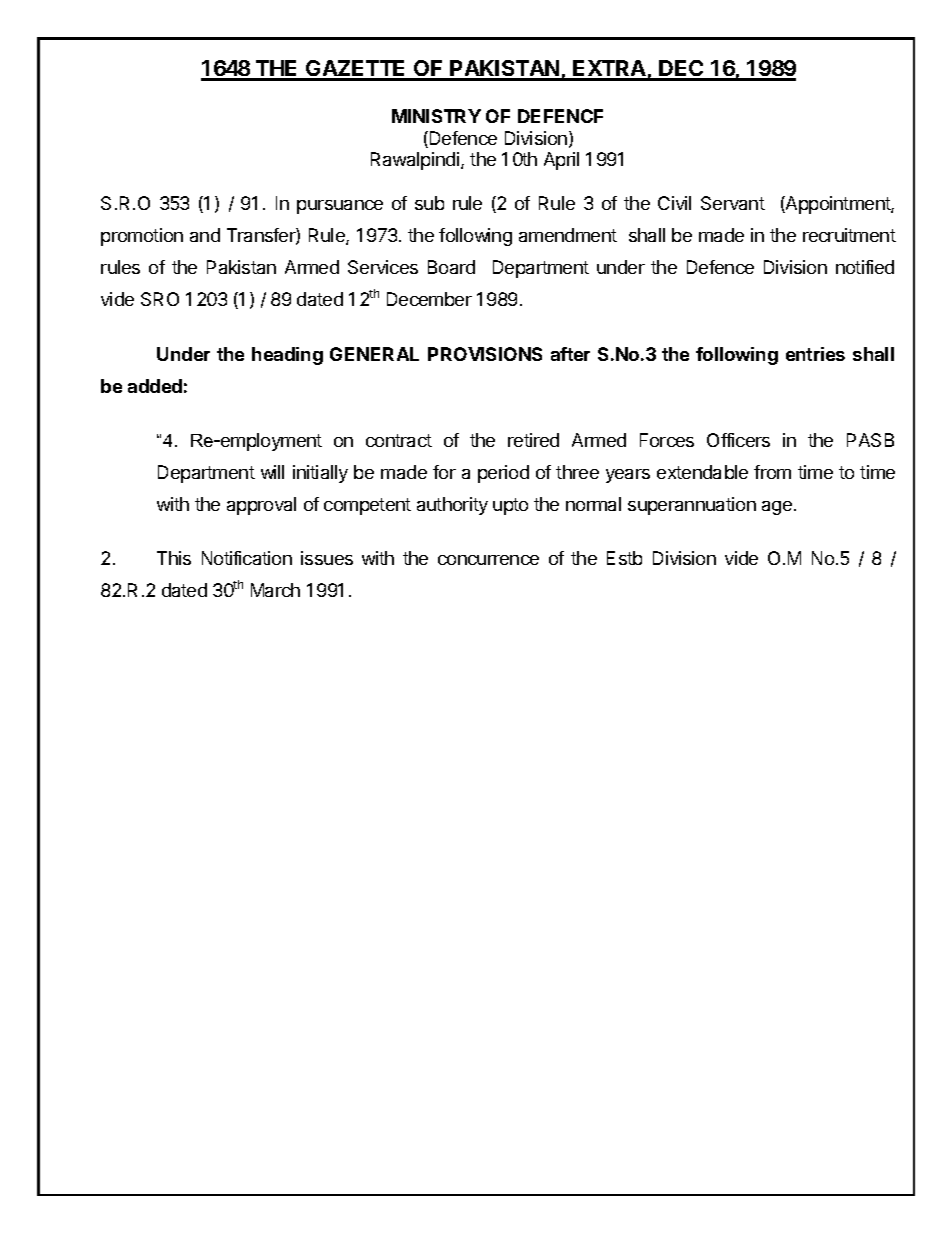  I want to click on heading, so click(287, 356).
